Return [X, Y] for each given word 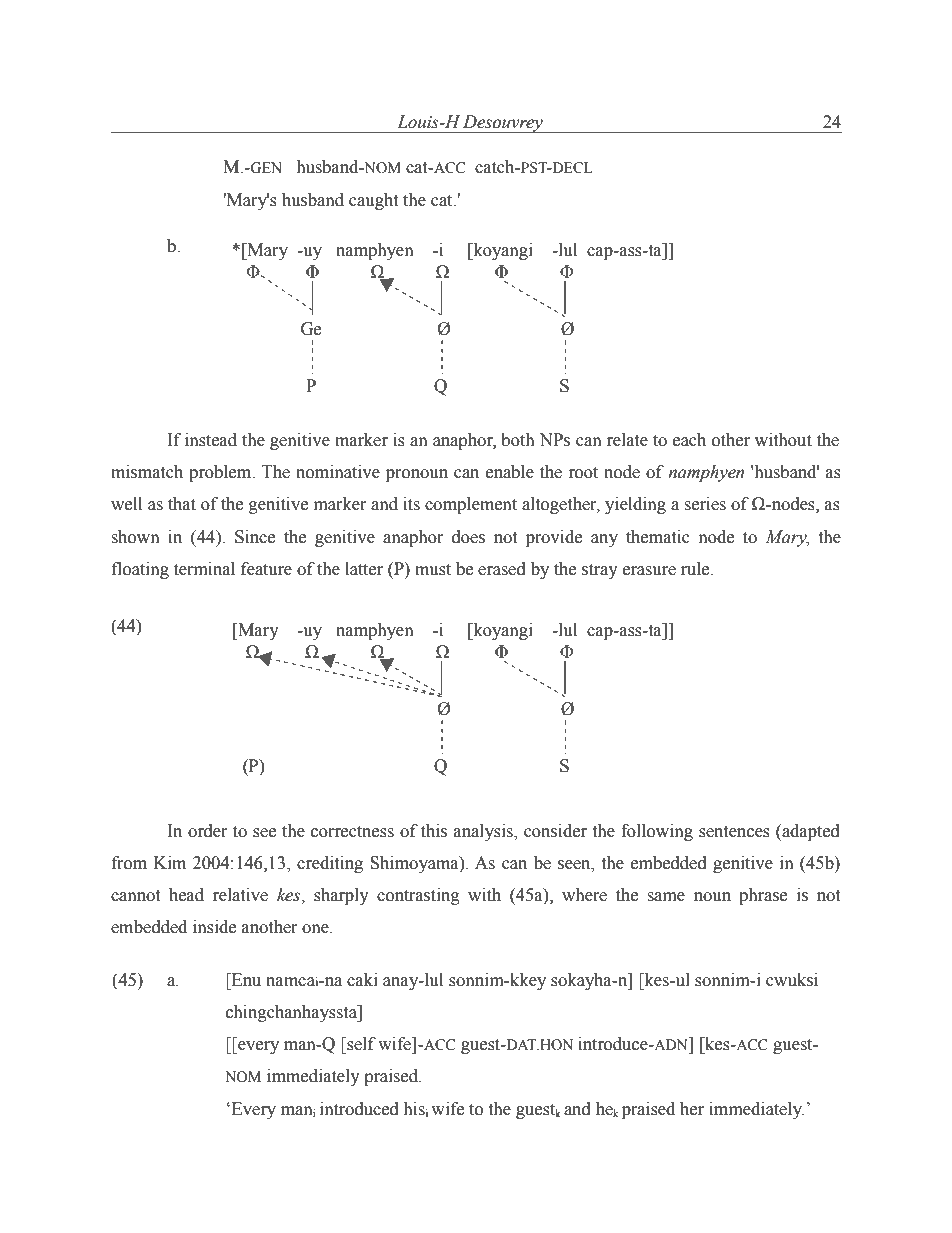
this [434, 831]
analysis [484, 832]
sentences [734, 832]
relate [627, 440]
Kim [170, 862]
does [468, 537]
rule [696, 569]
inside [214, 927]
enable [510, 472]
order [208, 831]
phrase [763, 896]
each [689, 440]
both [518, 440]
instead [211, 440]
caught [373, 201]
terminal [204, 569]
